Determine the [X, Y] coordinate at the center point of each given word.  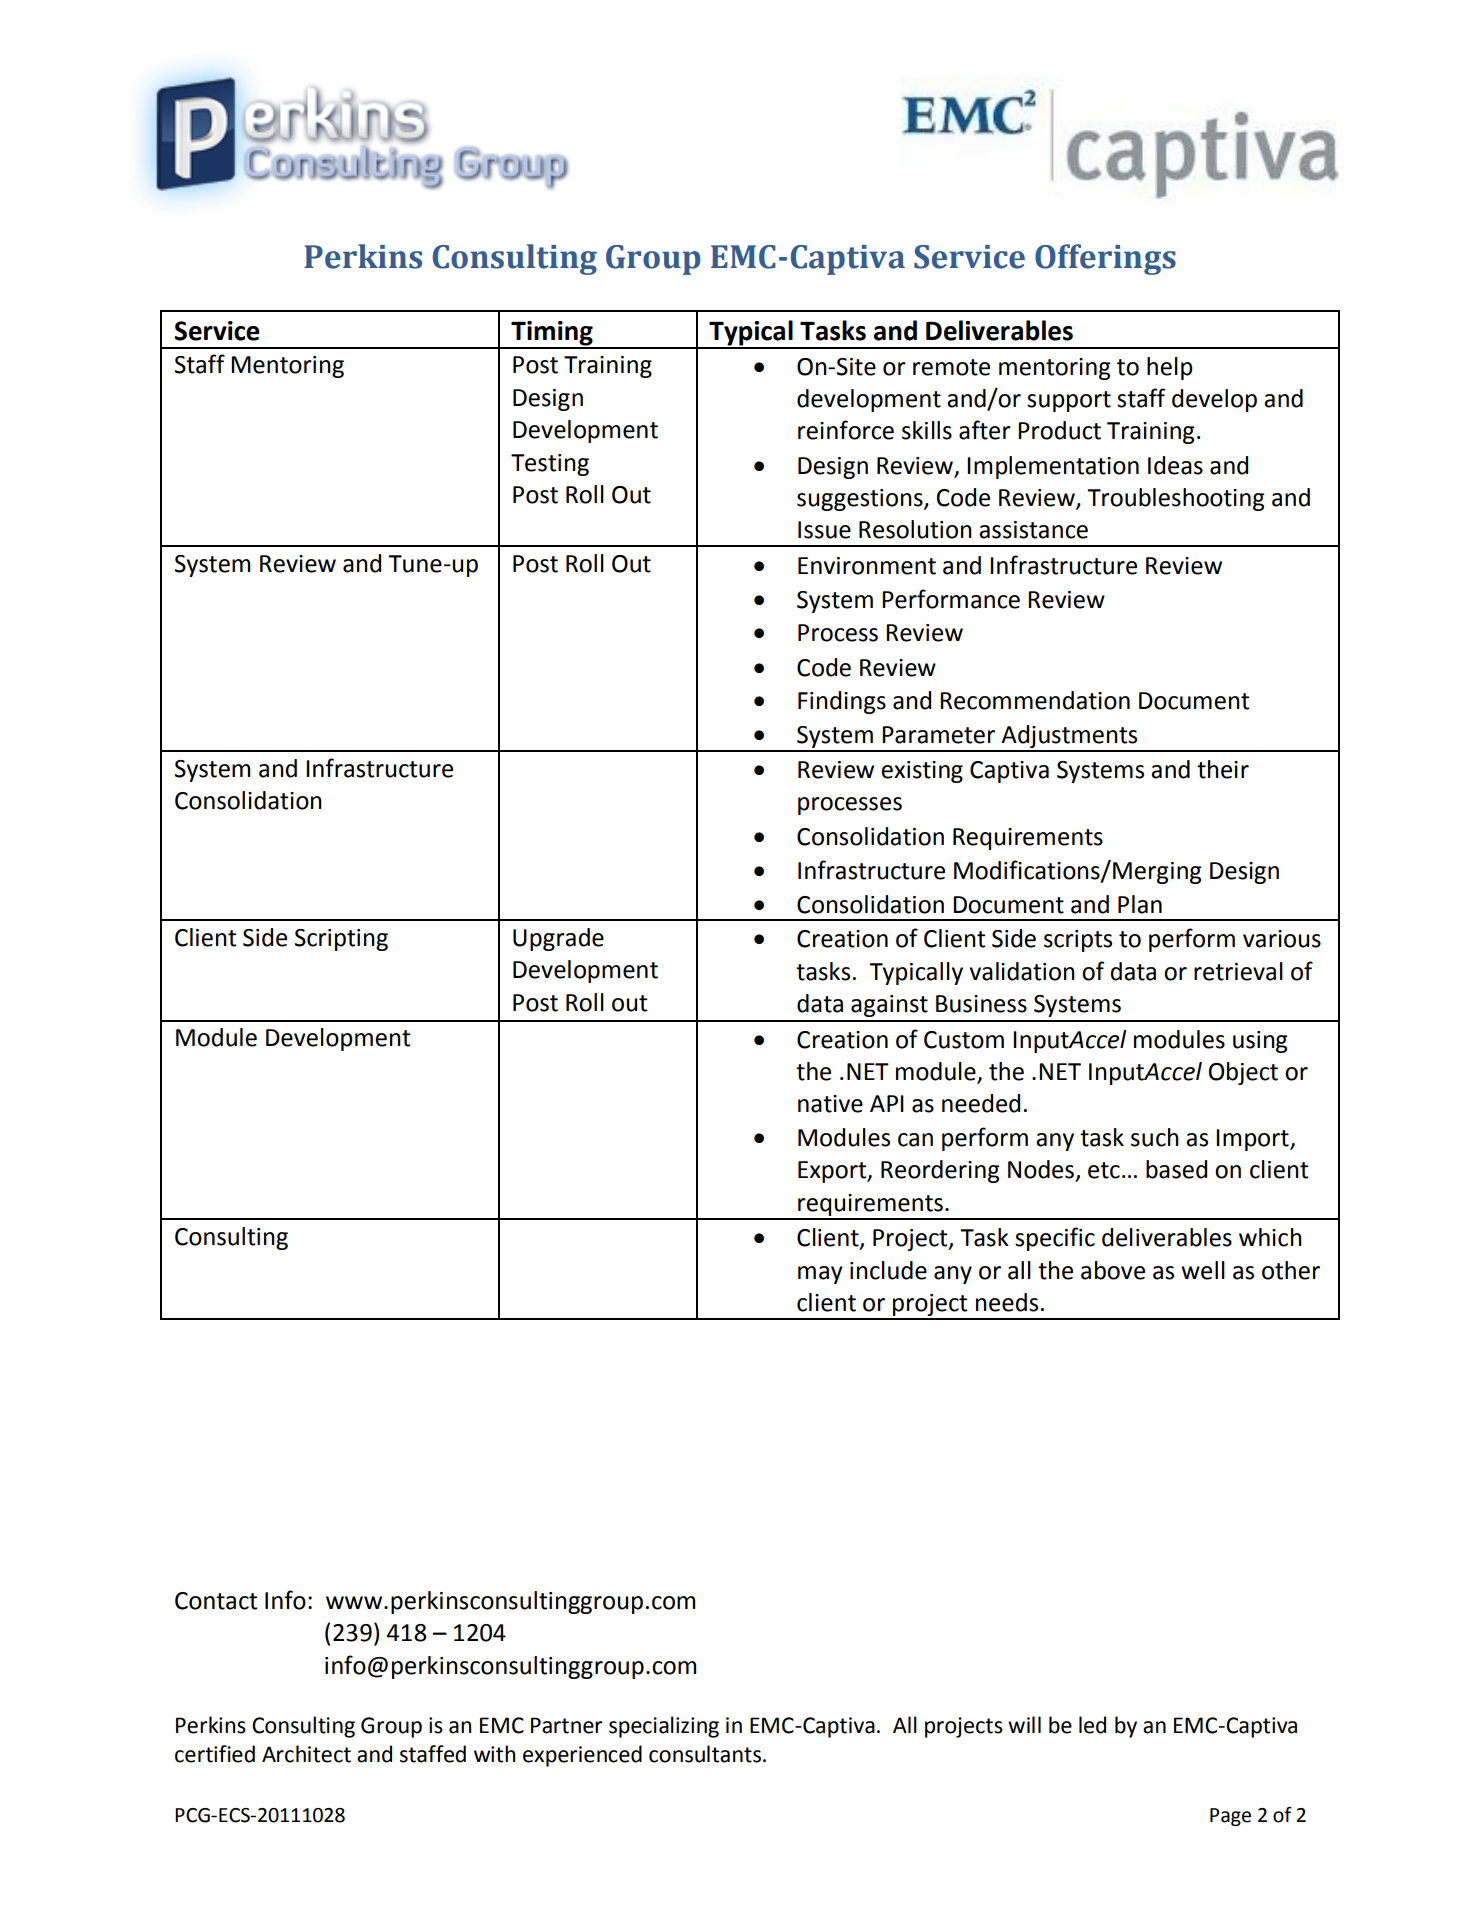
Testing [550, 465]
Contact [216, 1601]
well [1203, 1270]
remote [951, 367]
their [1223, 769]
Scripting [341, 940]
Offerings [1105, 259]
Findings [842, 702]
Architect [306, 1754]
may [820, 1275]
